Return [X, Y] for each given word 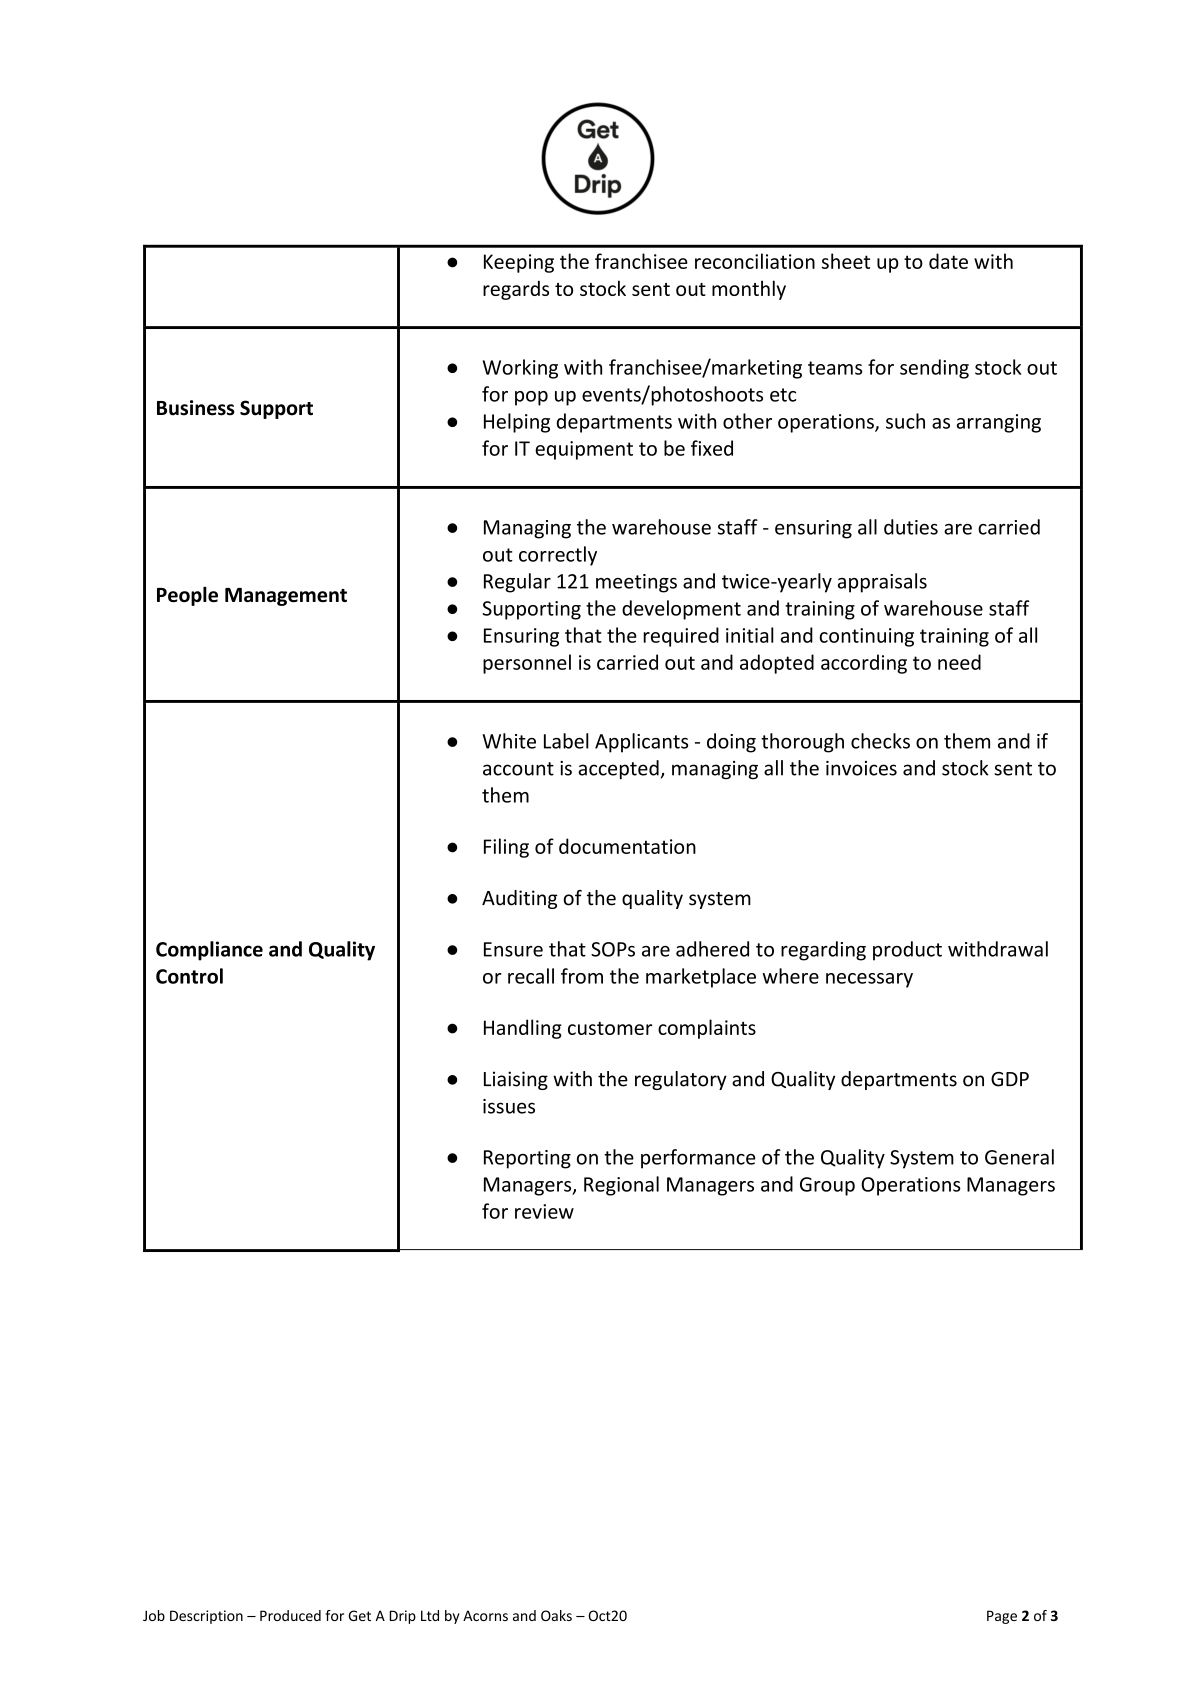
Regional [621, 1186]
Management [286, 597]
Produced [290, 1615]
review [544, 1211]
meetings [636, 583]
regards [516, 290]
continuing [866, 637]
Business [196, 408]
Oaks [556, 1615]
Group [827, 1186]
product [907, 951]
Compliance [209, 951]
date [948, 261]
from [582, 976]
